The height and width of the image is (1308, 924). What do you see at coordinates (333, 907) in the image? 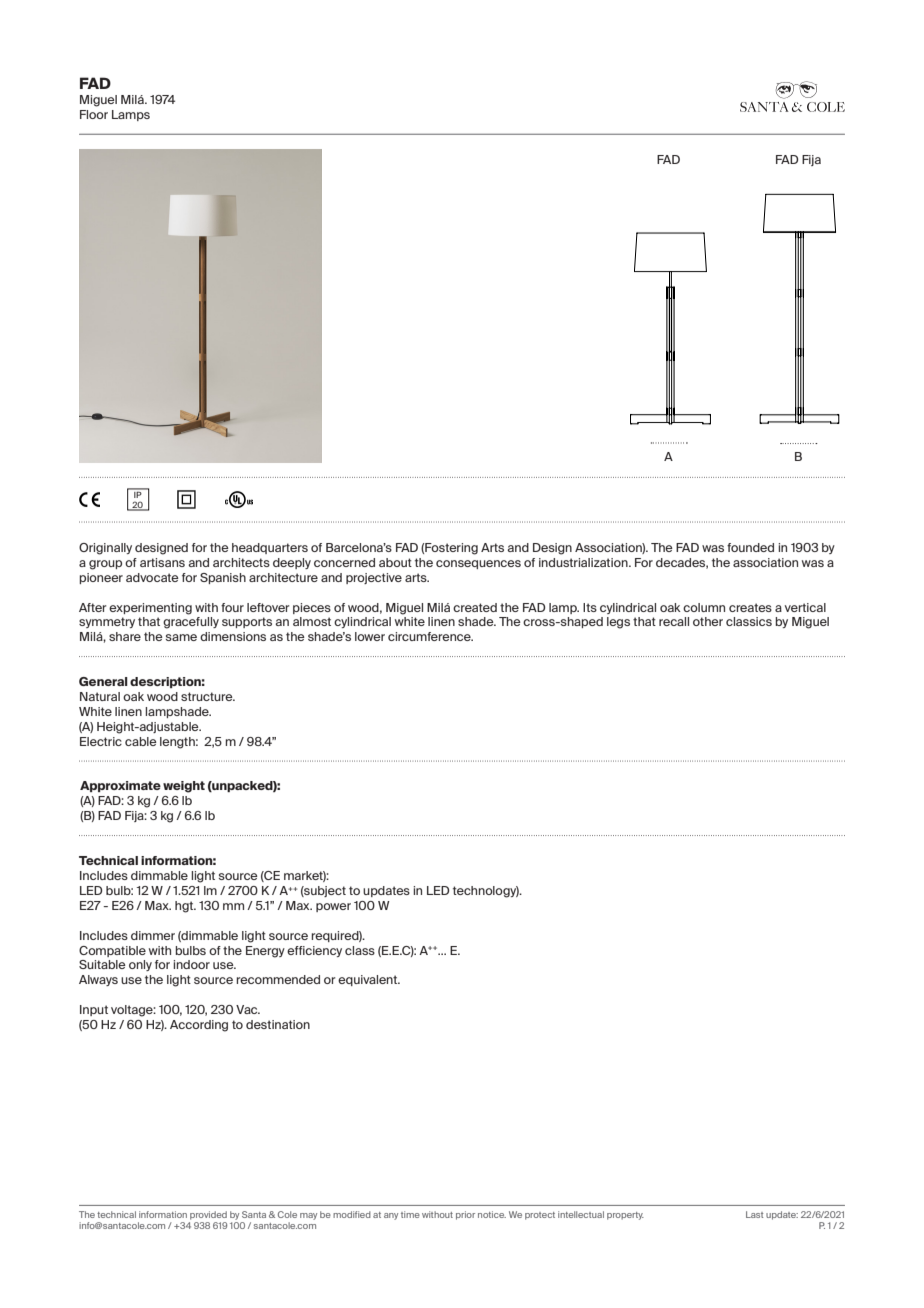
I see `power` at bounding box center [333, 907].
